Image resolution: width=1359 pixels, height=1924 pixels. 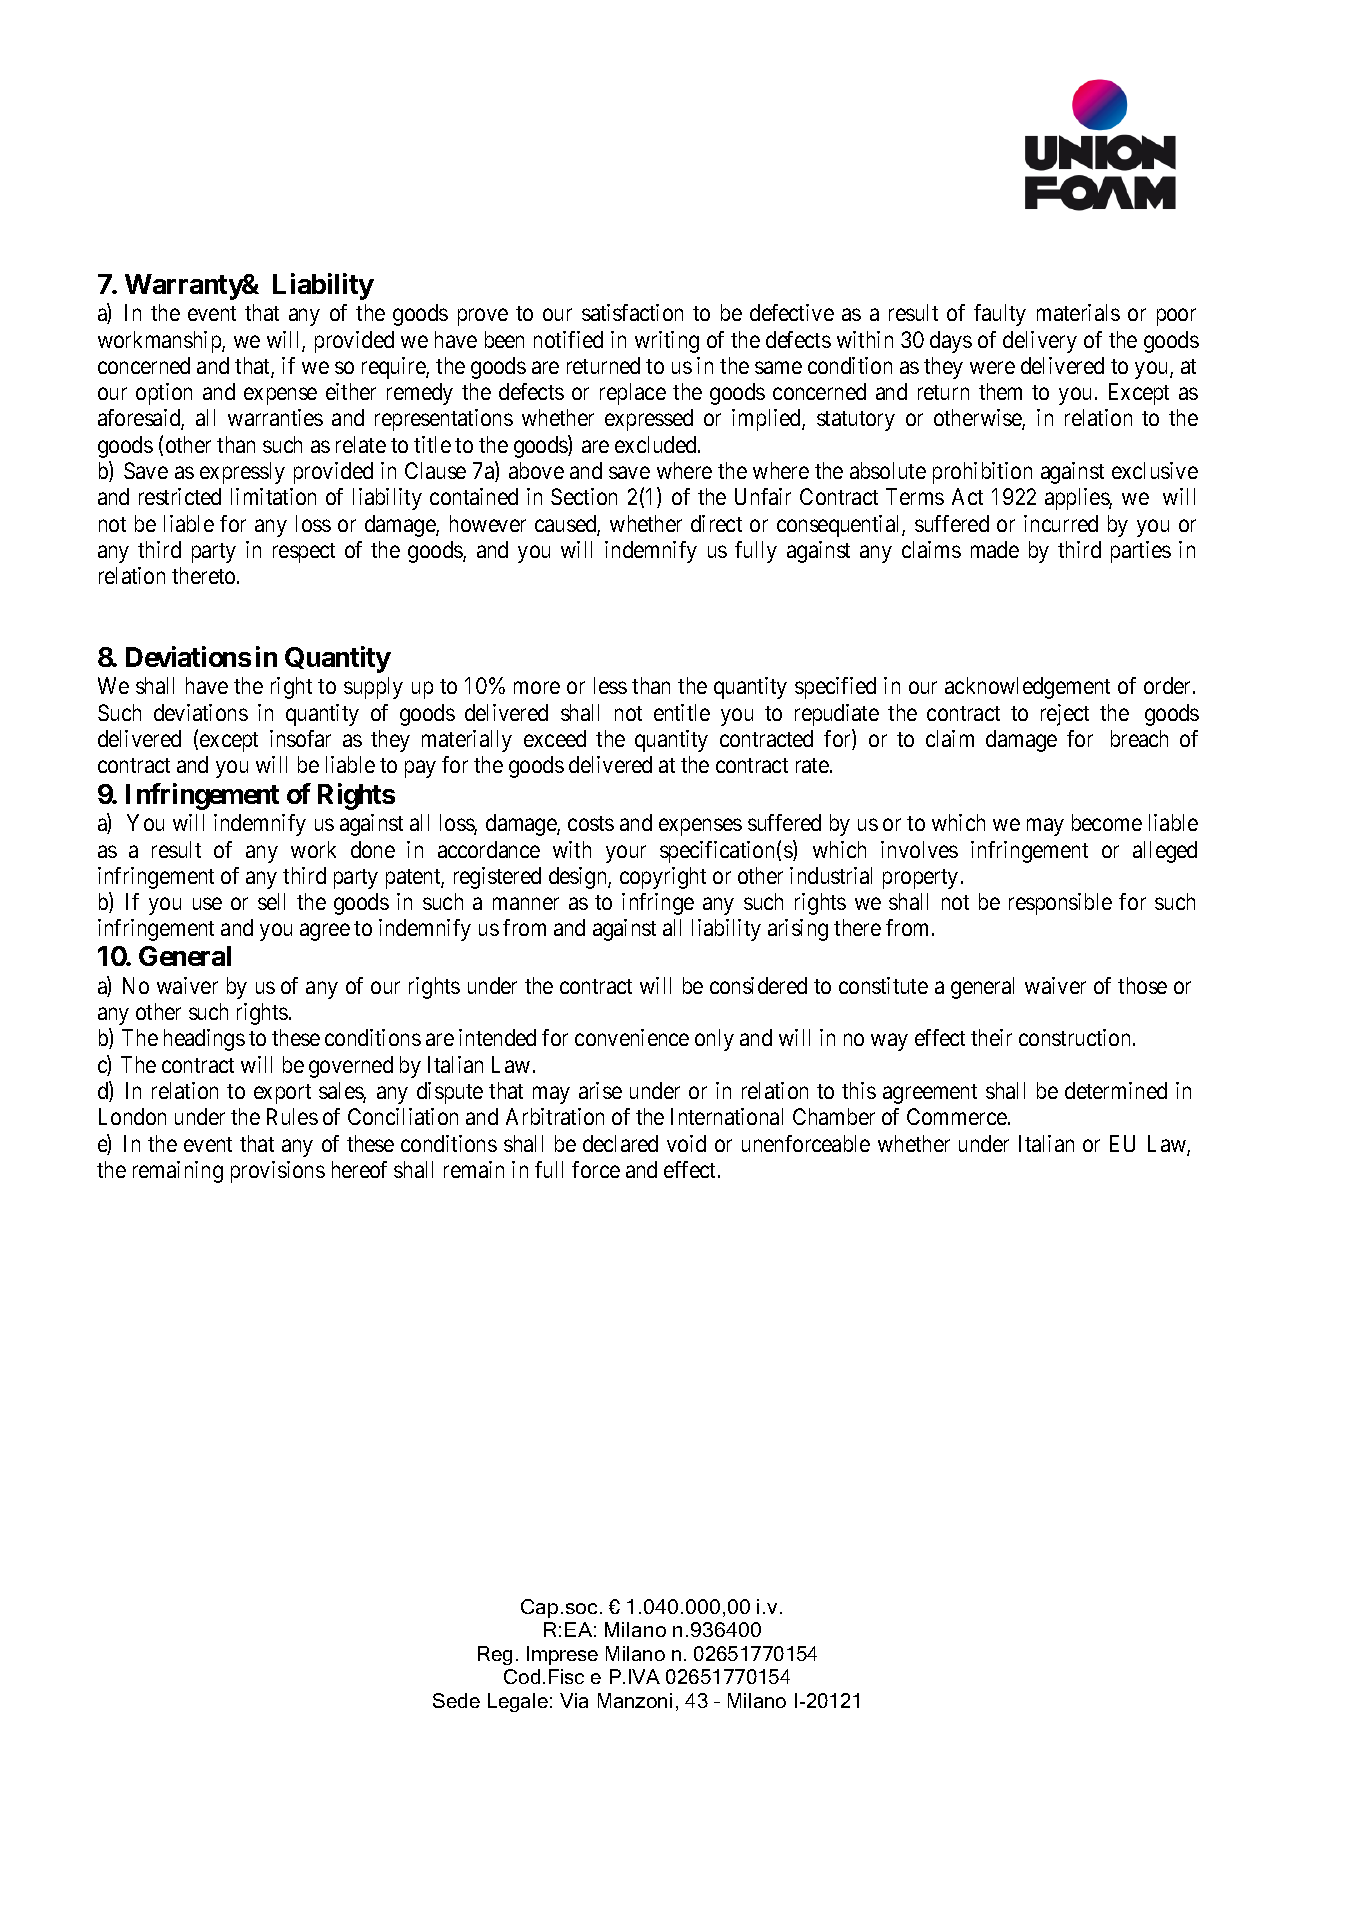 I want to click on construction, so click(x=1076, y=1037).
